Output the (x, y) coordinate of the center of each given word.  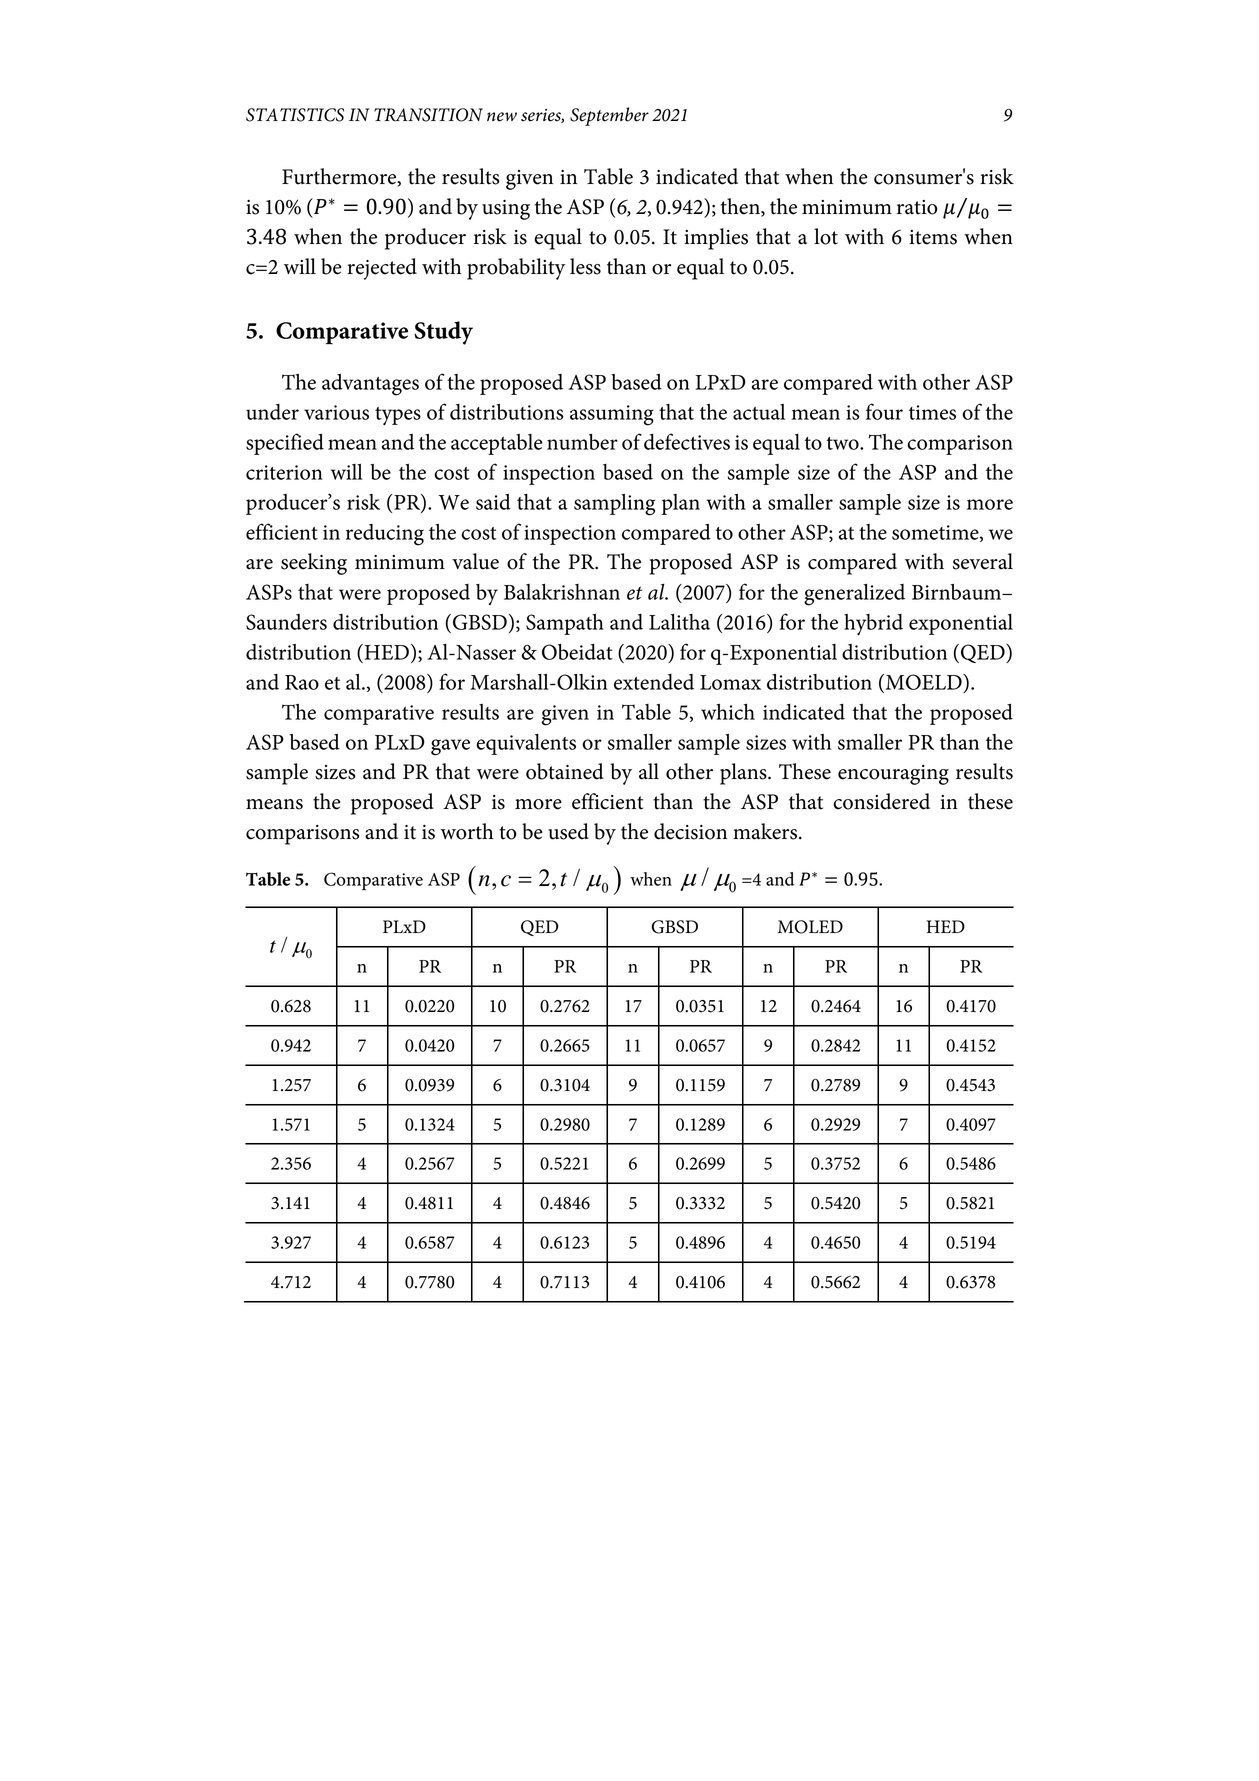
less (585, 266)
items (933, 237)
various (336, 412)
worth (467, 831)
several (983, 561)
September (609, 116)
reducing (385, 535)
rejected (382, 269)
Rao (302, 682)
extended (654, 682)
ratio (917, 207)
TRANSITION (428, 115)
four (884, 411)
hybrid (873, 624)
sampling (614, 505)
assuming (612, 415)
